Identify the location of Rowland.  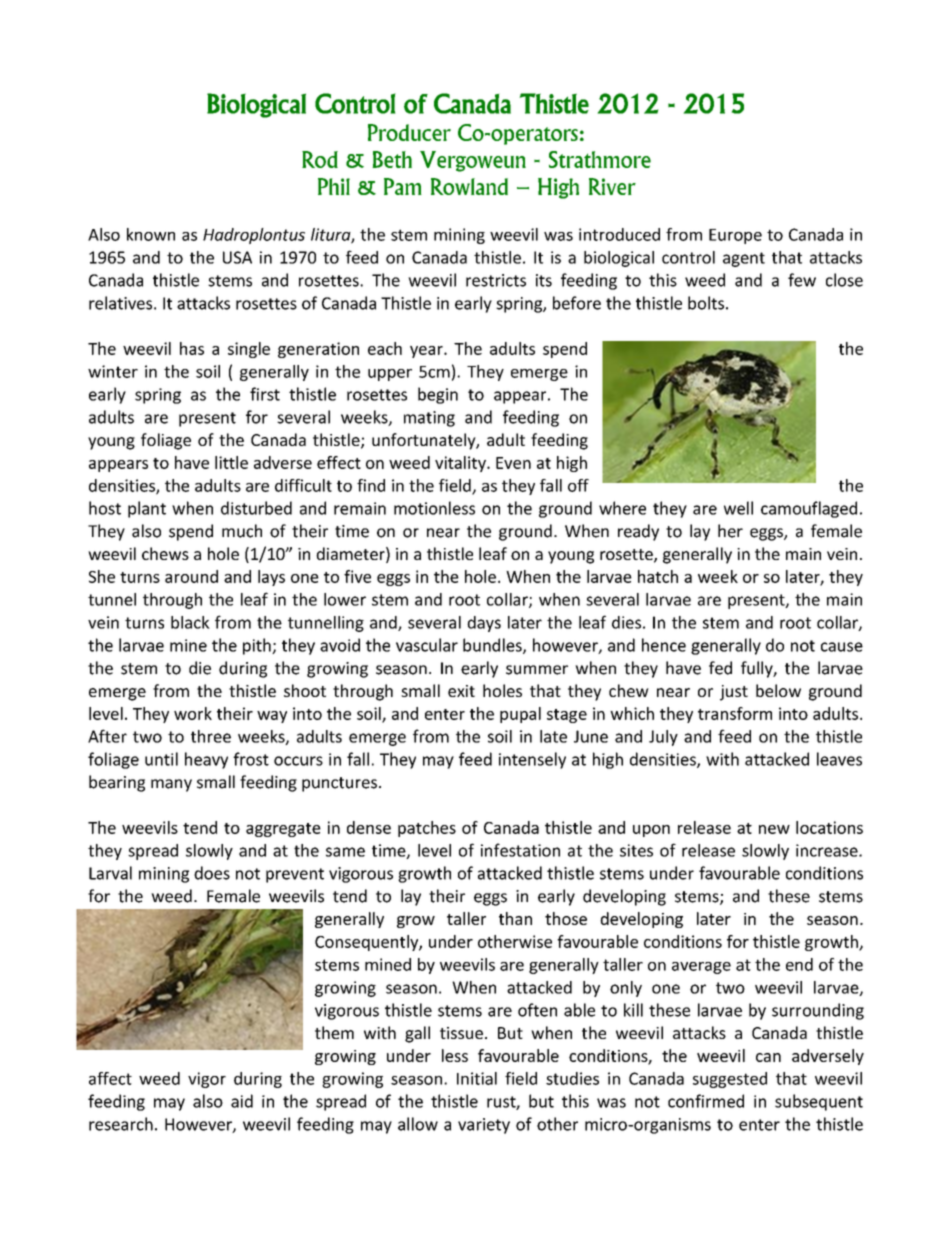
(469, 186).
